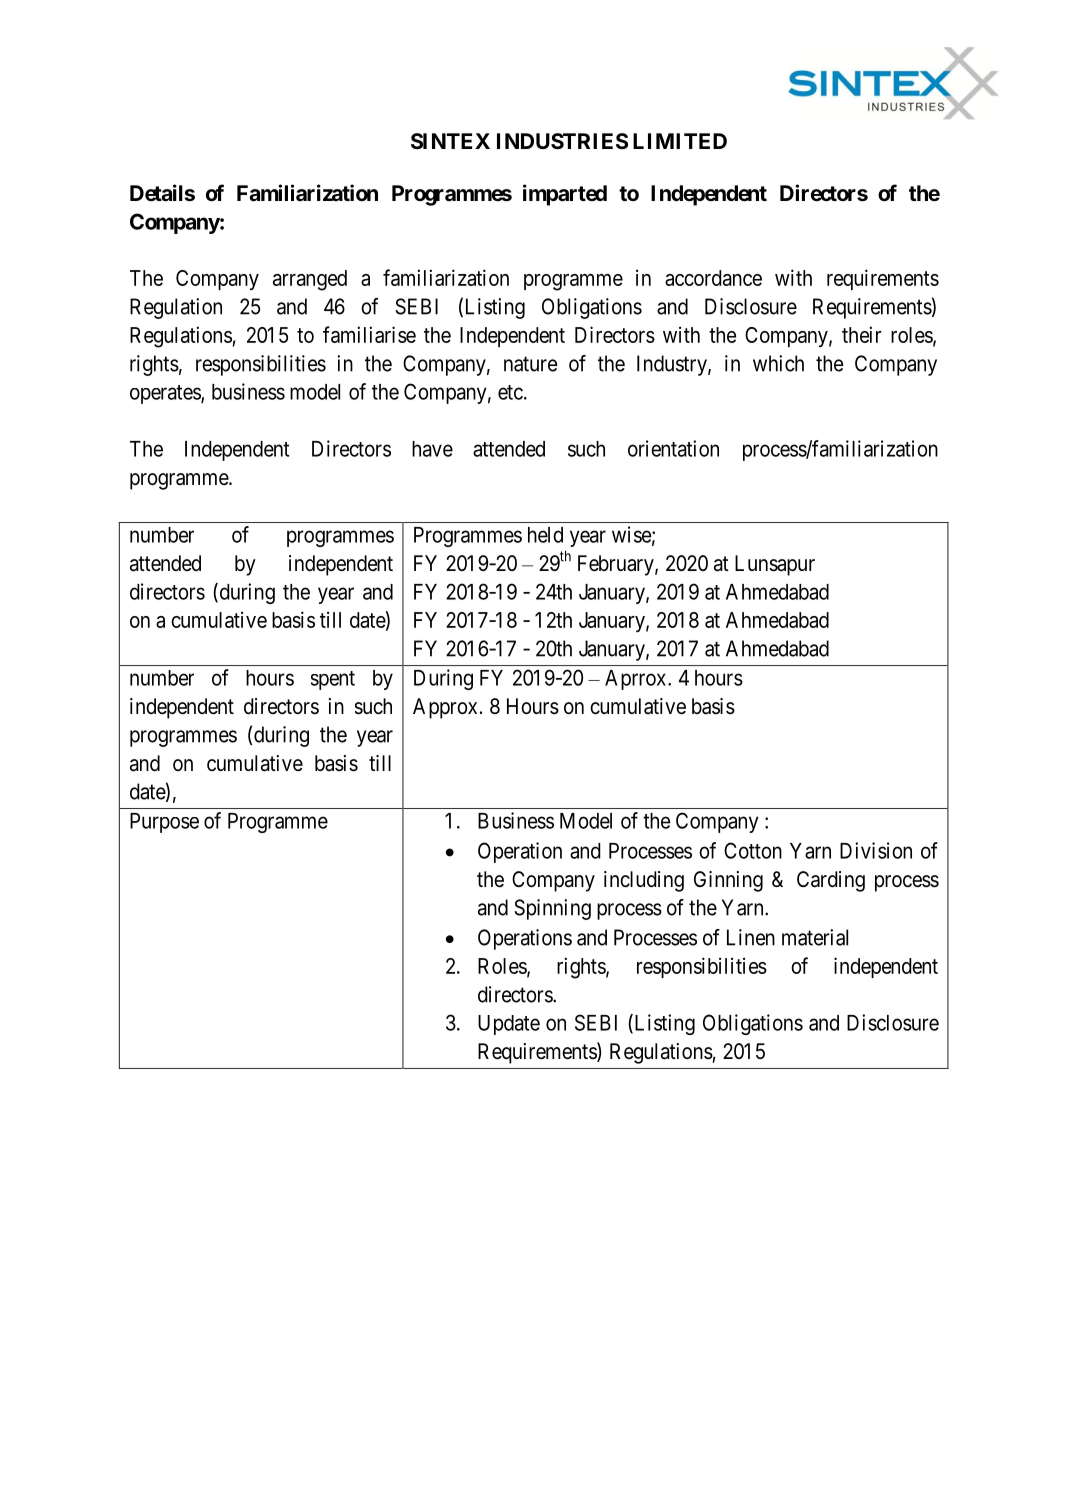 The width and height of the page is (1067, 1509). I want to click on LIMITED, so click(680, 141).
